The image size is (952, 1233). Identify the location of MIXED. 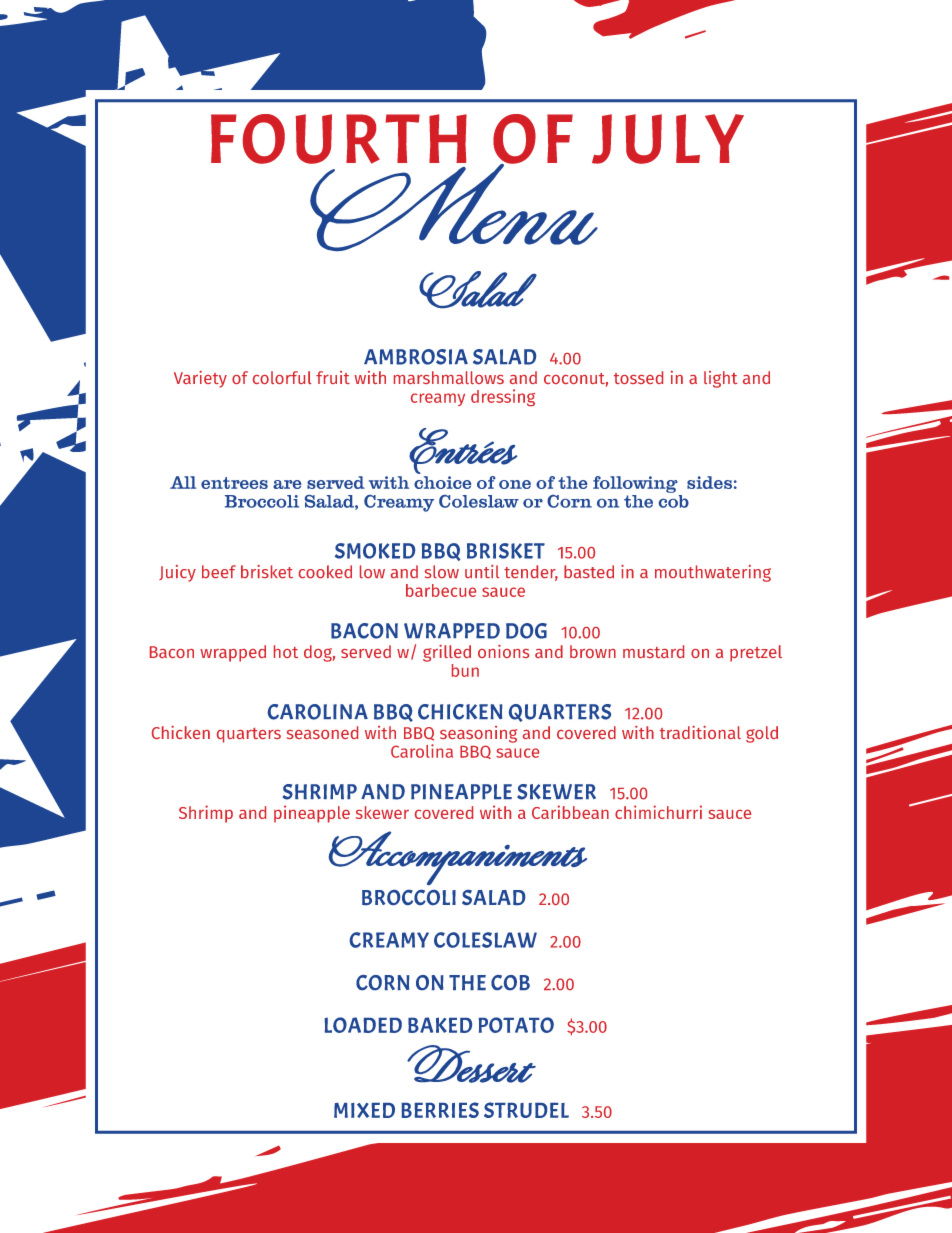
(364, 1110).
